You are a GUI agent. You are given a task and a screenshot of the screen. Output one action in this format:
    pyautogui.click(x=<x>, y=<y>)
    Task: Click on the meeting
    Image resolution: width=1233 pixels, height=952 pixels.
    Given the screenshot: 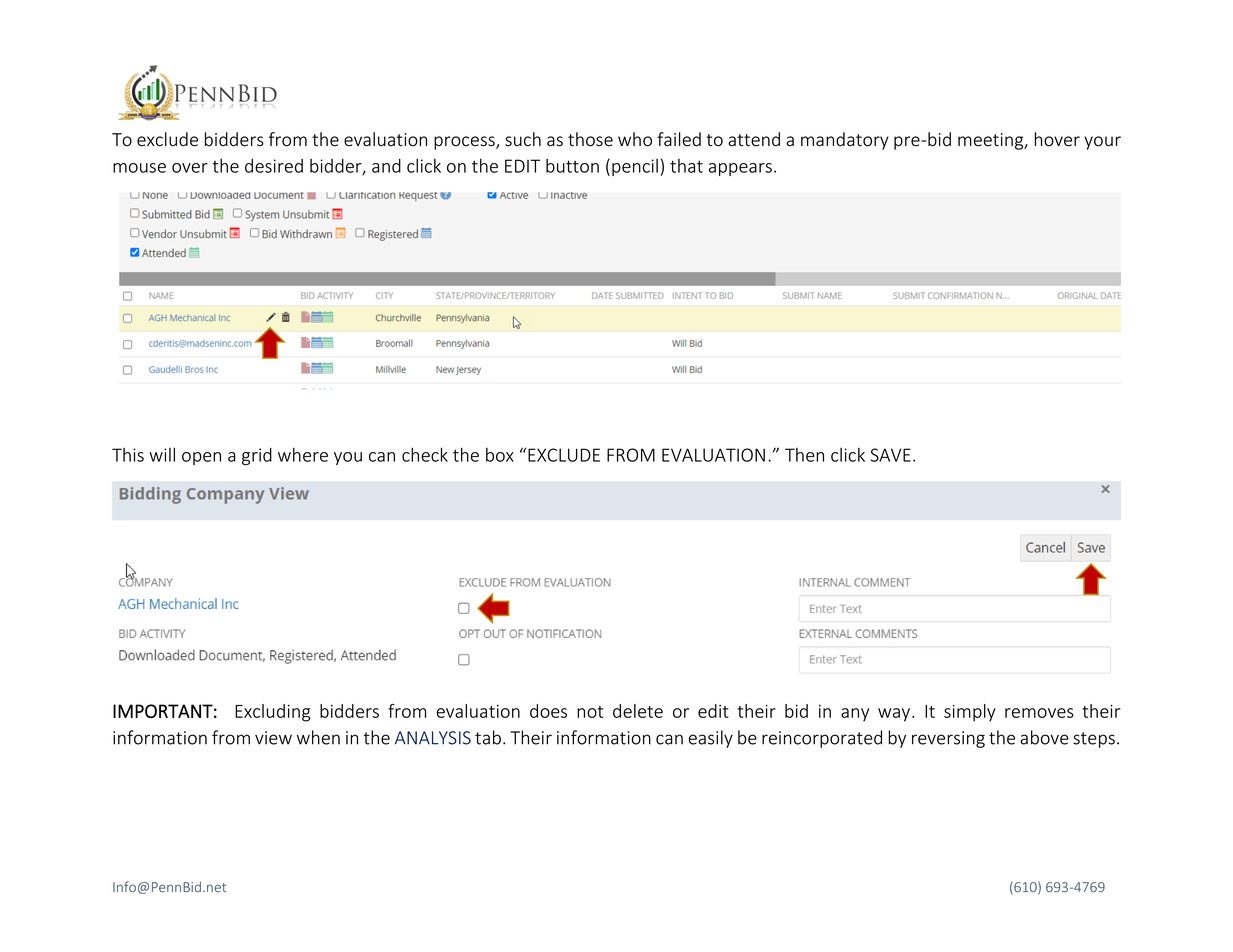 What is the action you would take?
    pyautogui.click(x=992, y=141)
